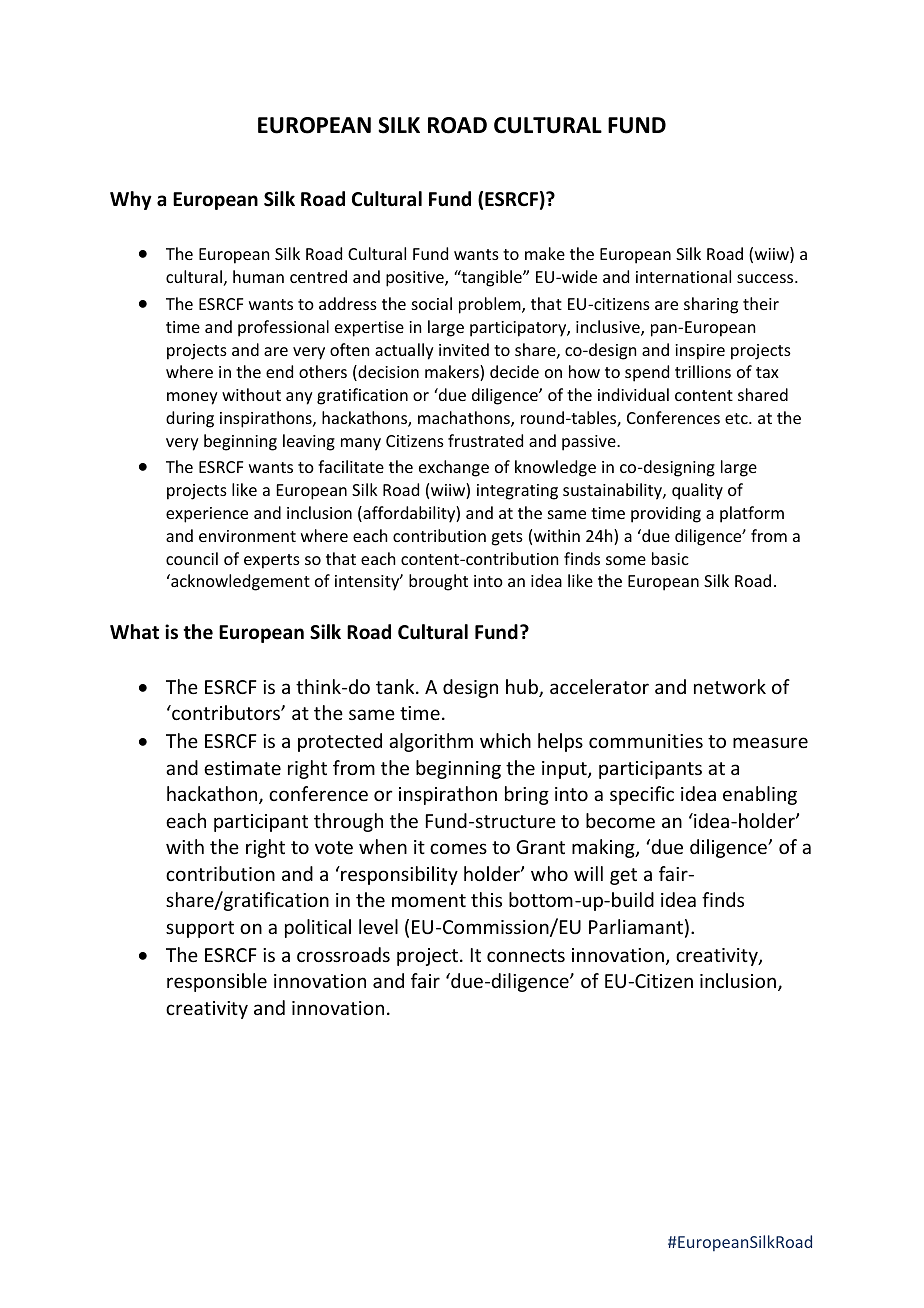 Image resolution: width=924 pixels, height=1308 pixels. Describe the element at coordinates (134, 632) in the screenshot. I see `What` at that location.
